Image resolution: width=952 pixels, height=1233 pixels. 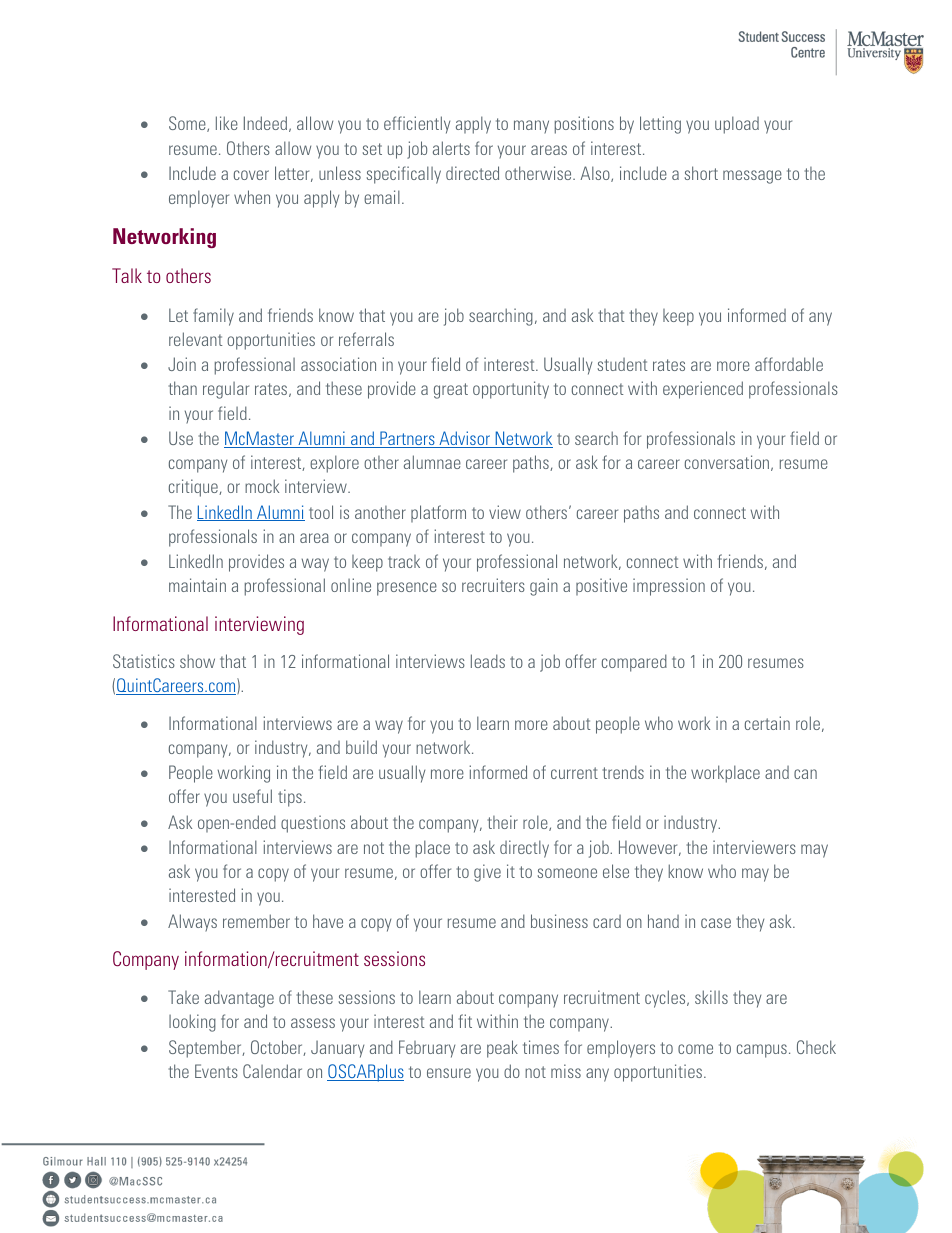 I want to click on maintain, so click(x=197, y=585).
